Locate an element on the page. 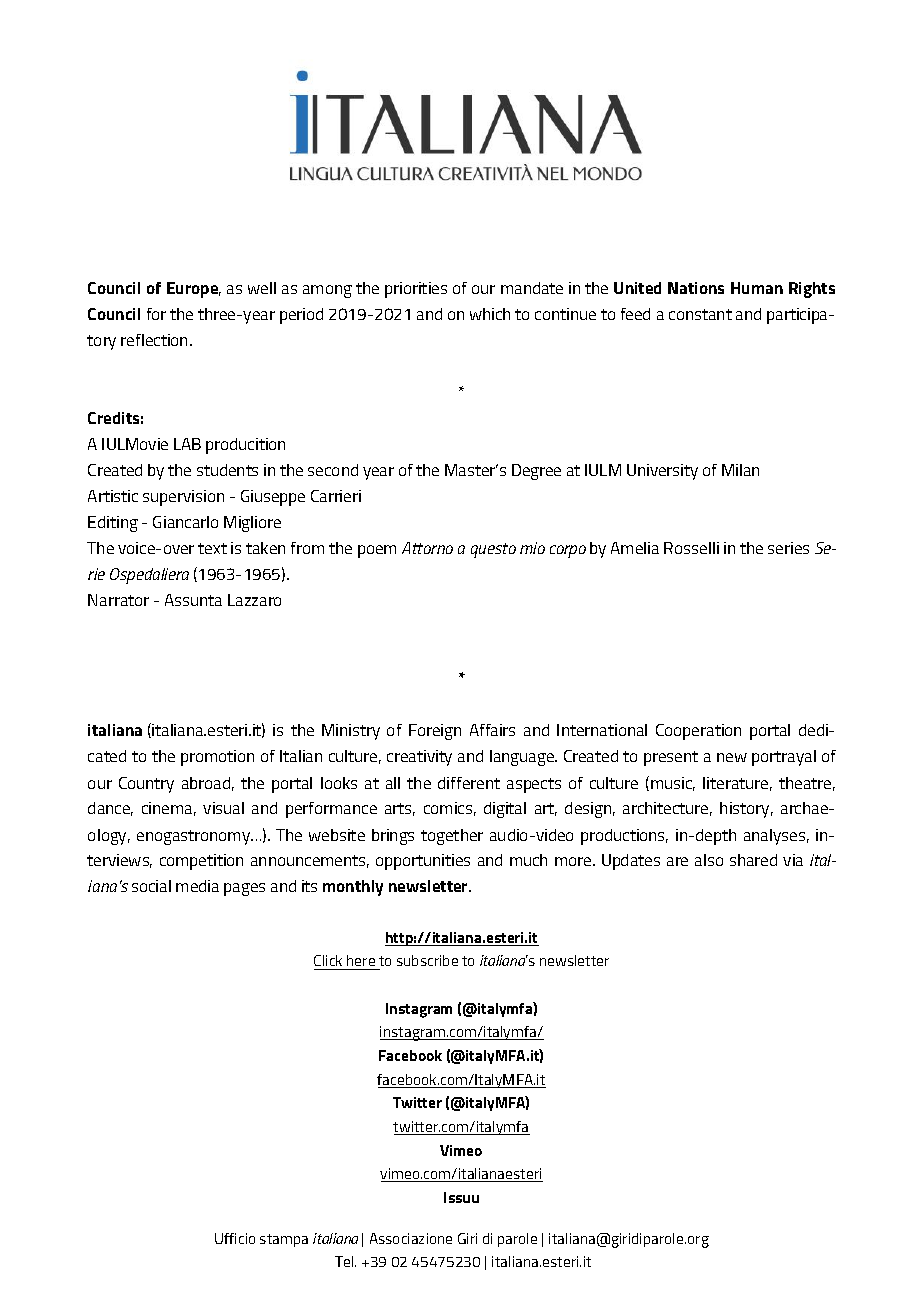 This document has height=1309, width=924. also is located at coordinates (709, 860).
